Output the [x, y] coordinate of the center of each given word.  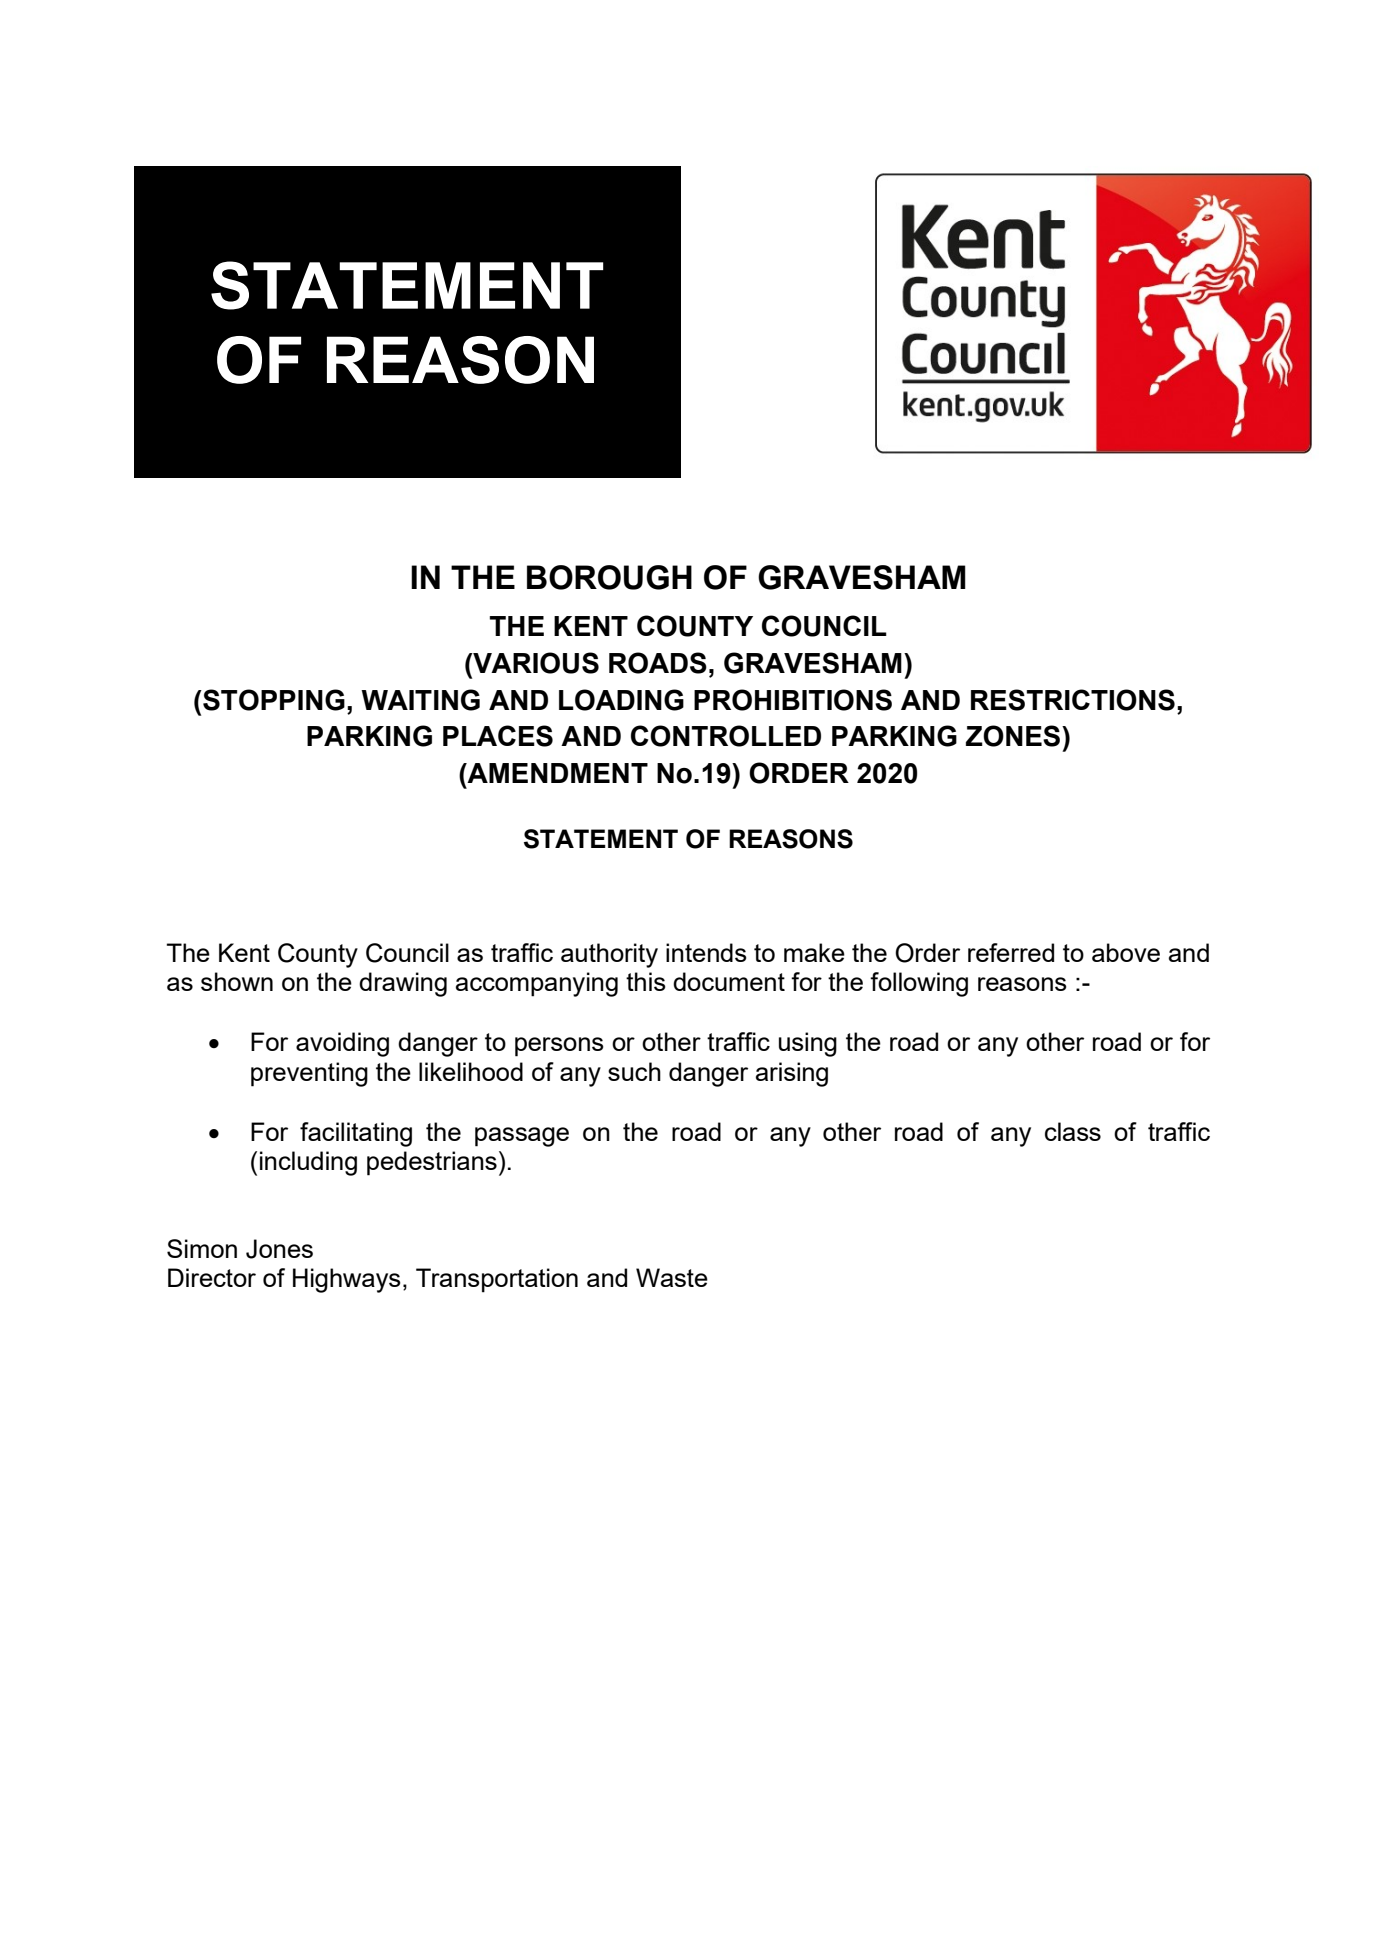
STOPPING [273, 700]
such [634, 1071]
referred [1011, 952]
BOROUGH [609, 577]
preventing [309, 1074]
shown [237, 981]
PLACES [498, 736]
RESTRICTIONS [1073, 700]
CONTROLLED [726, 736]
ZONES [1014, 736]
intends [706, 952]
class [1073, 1131]
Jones [279, 1249]
